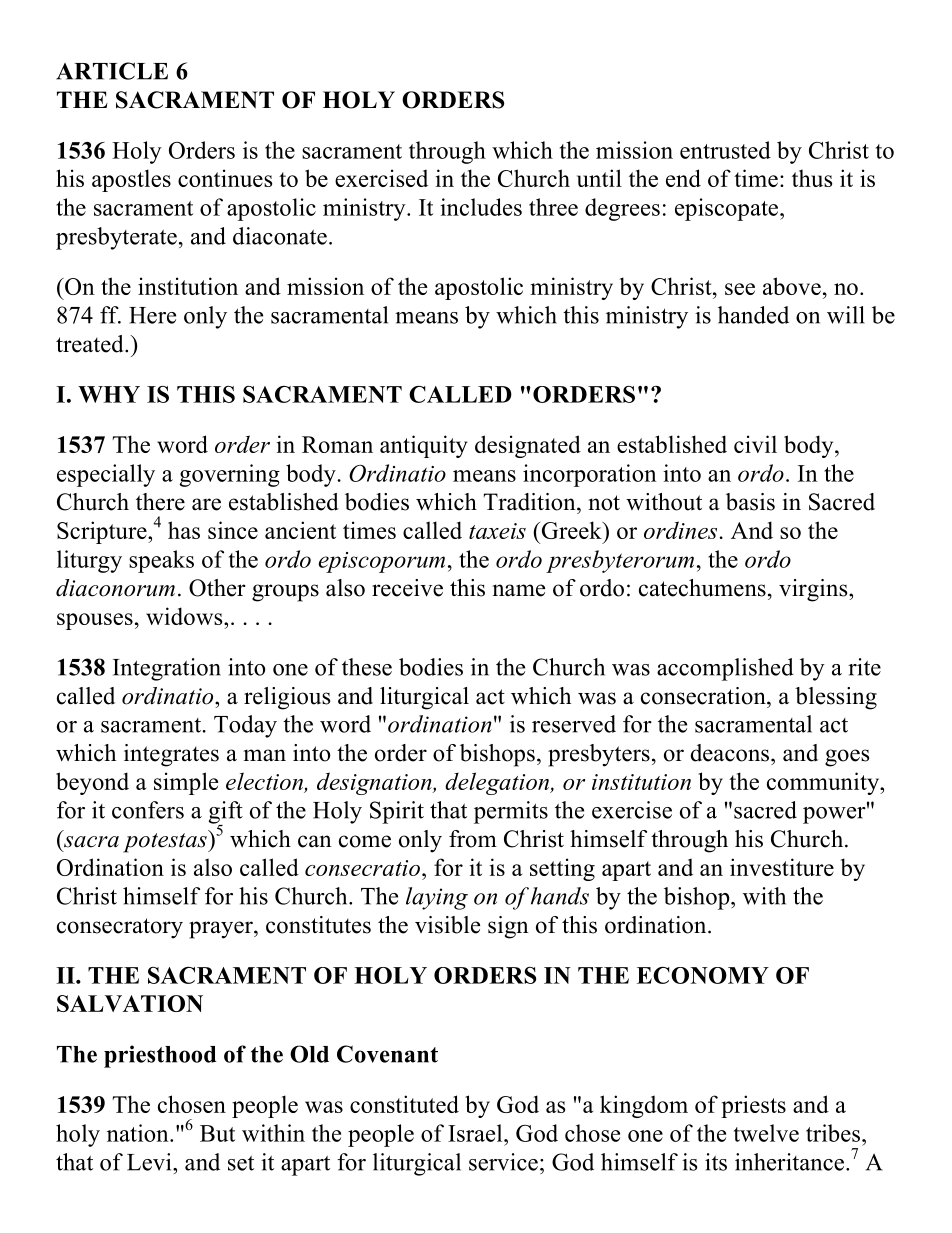 Image resolution: width=952 pixels, height=1233 pixels. I want to click on community, so click(824, 783).
